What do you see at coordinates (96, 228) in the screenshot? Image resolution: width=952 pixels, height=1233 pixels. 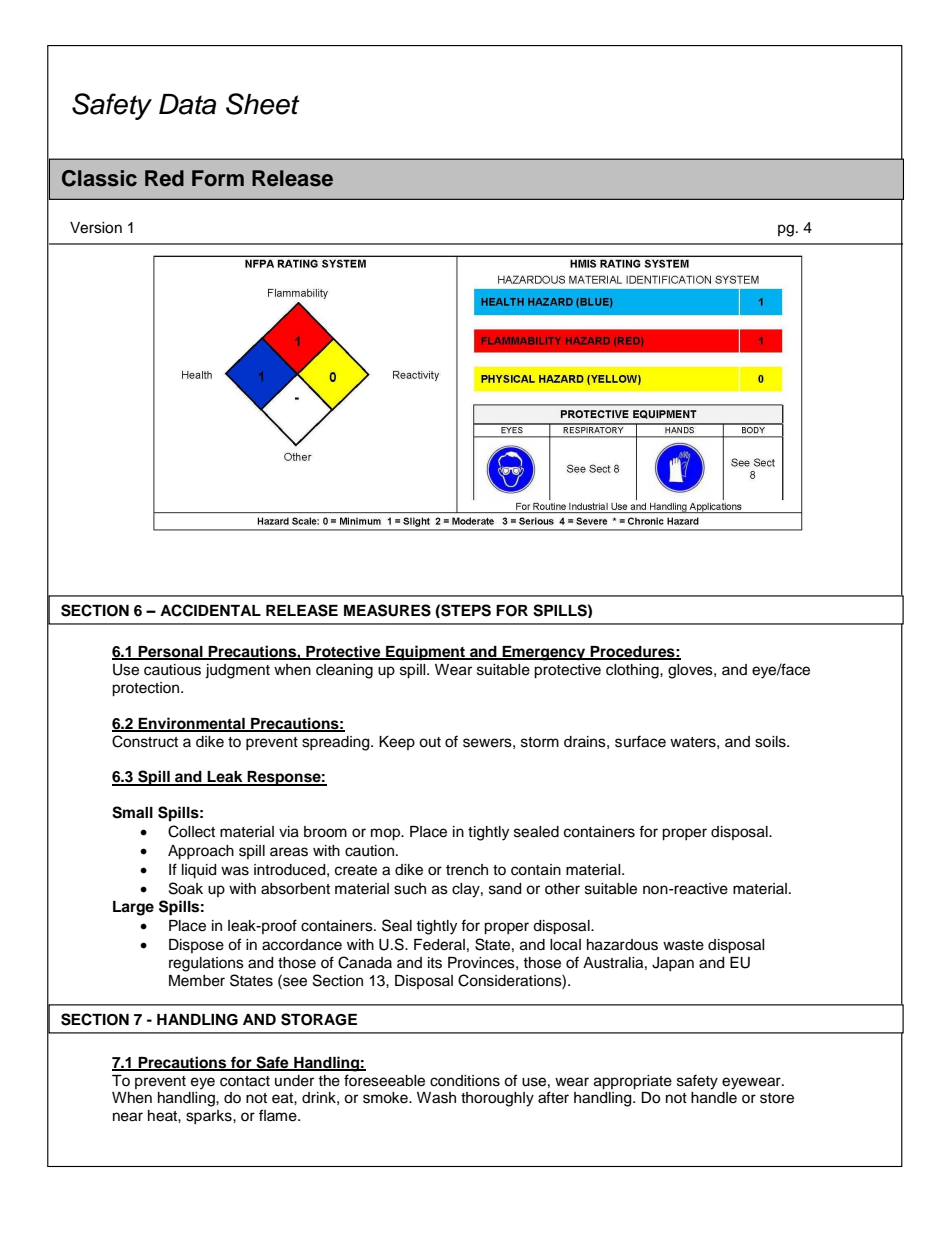 I see `Version` at bounding box center [96, 228].
